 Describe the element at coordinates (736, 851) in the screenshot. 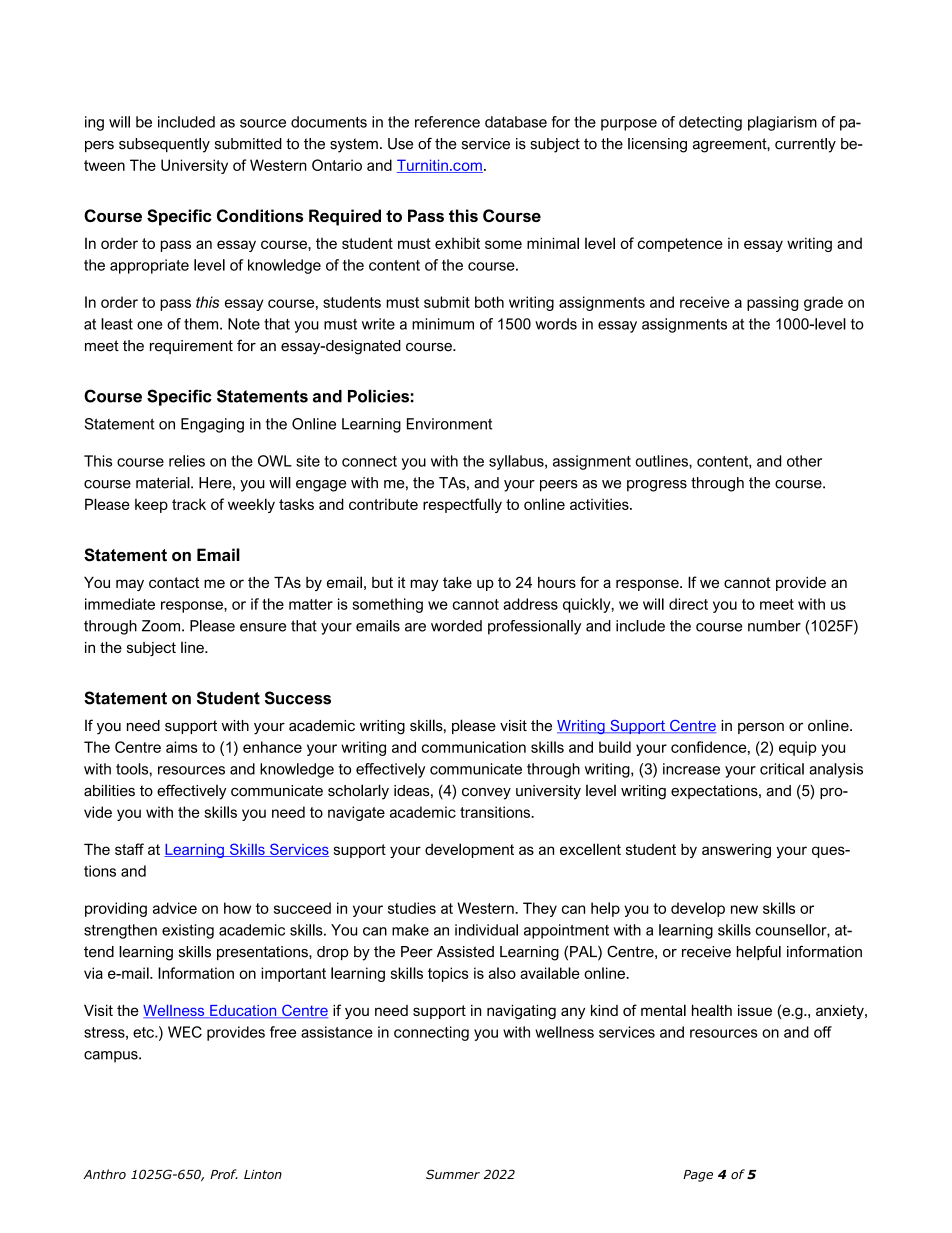

I see `answering` at that location.
